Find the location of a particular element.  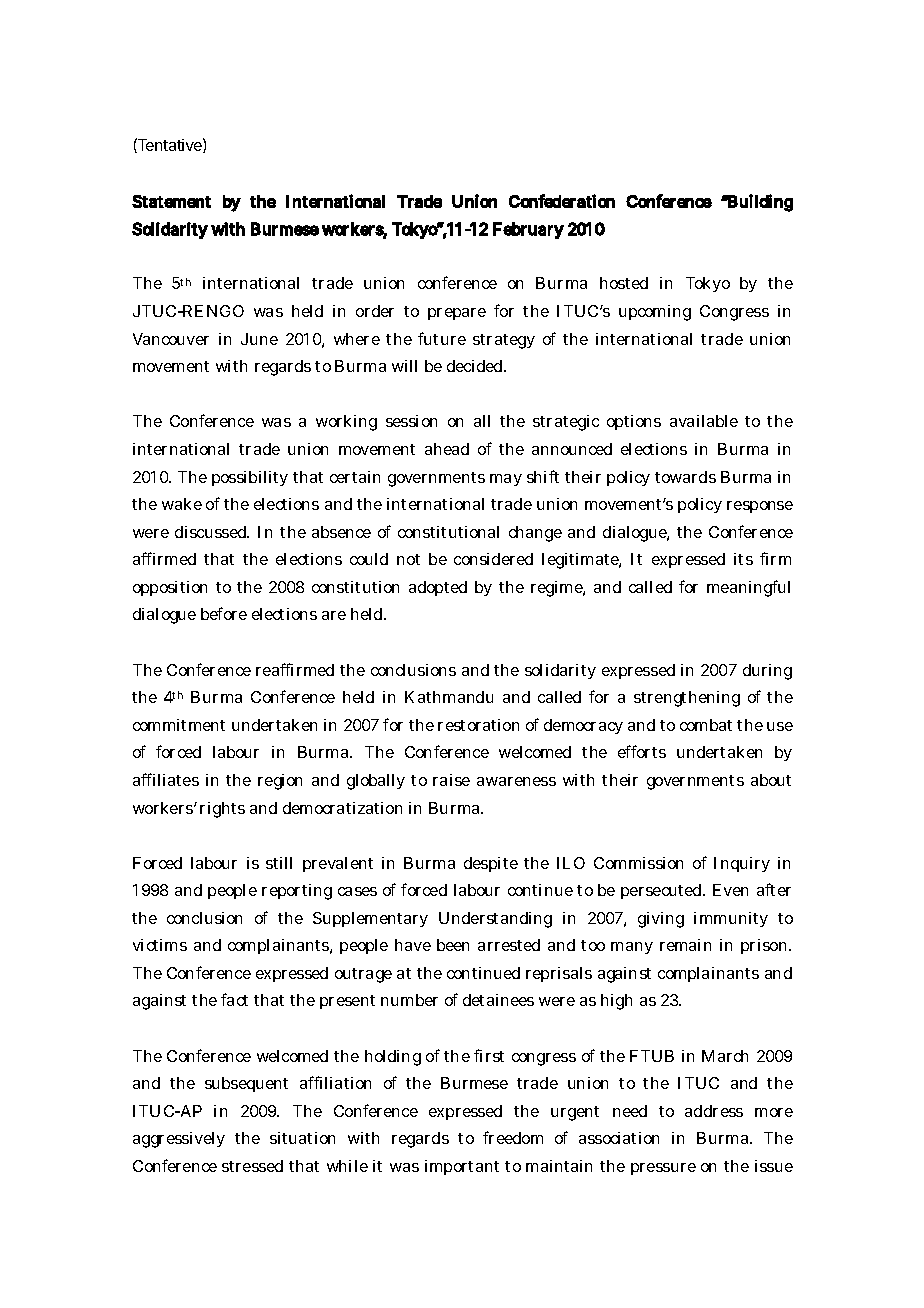

February is located at coordinates (528, 230).
